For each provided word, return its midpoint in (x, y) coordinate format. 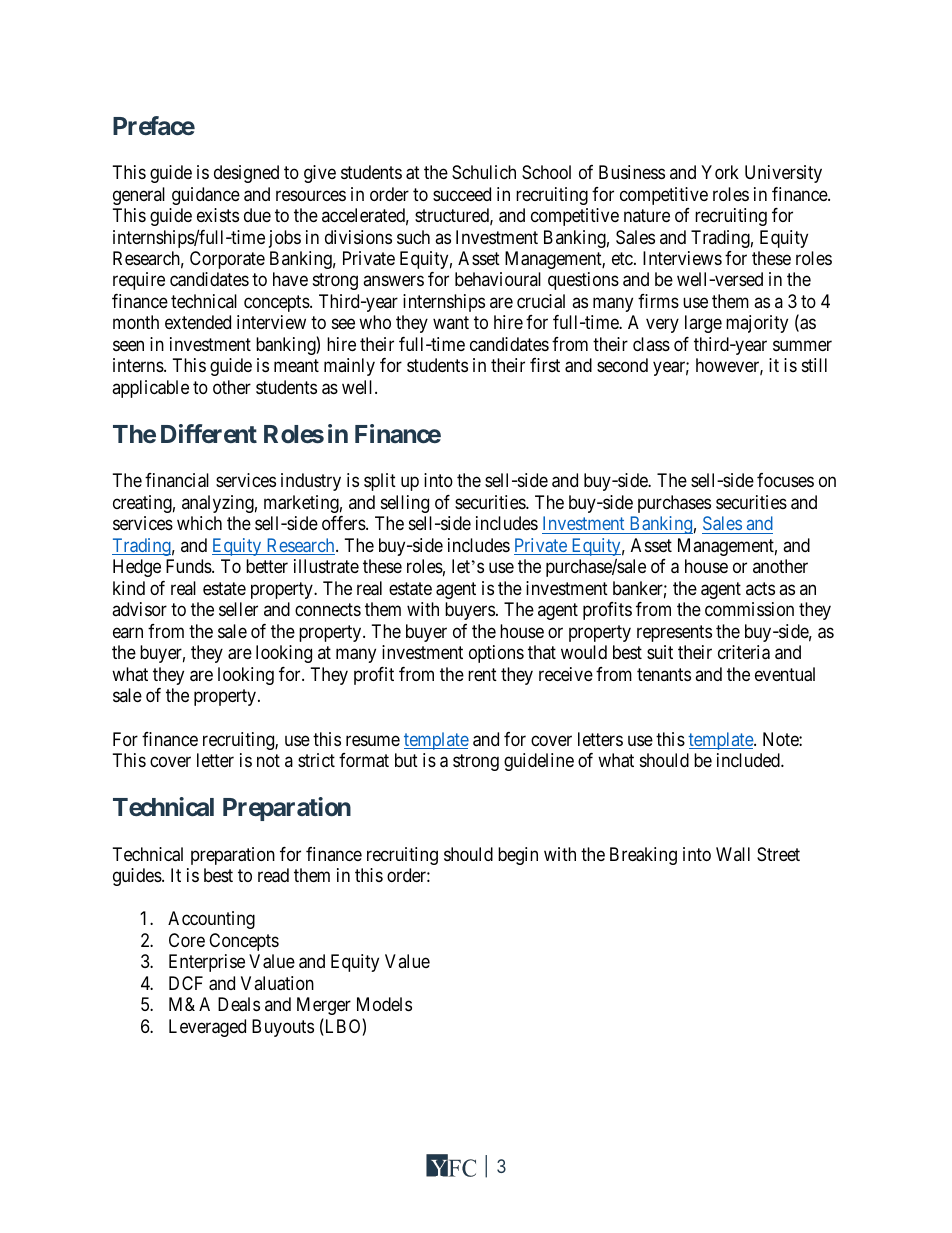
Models (384, 1004)
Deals (239, 1004)
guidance (206, 196)
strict (316, 760)
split (380, 482)
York (720, 172)
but (406, 760)
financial (177, 480)
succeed (462, 194)
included (749, 760)
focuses (785, 480)
